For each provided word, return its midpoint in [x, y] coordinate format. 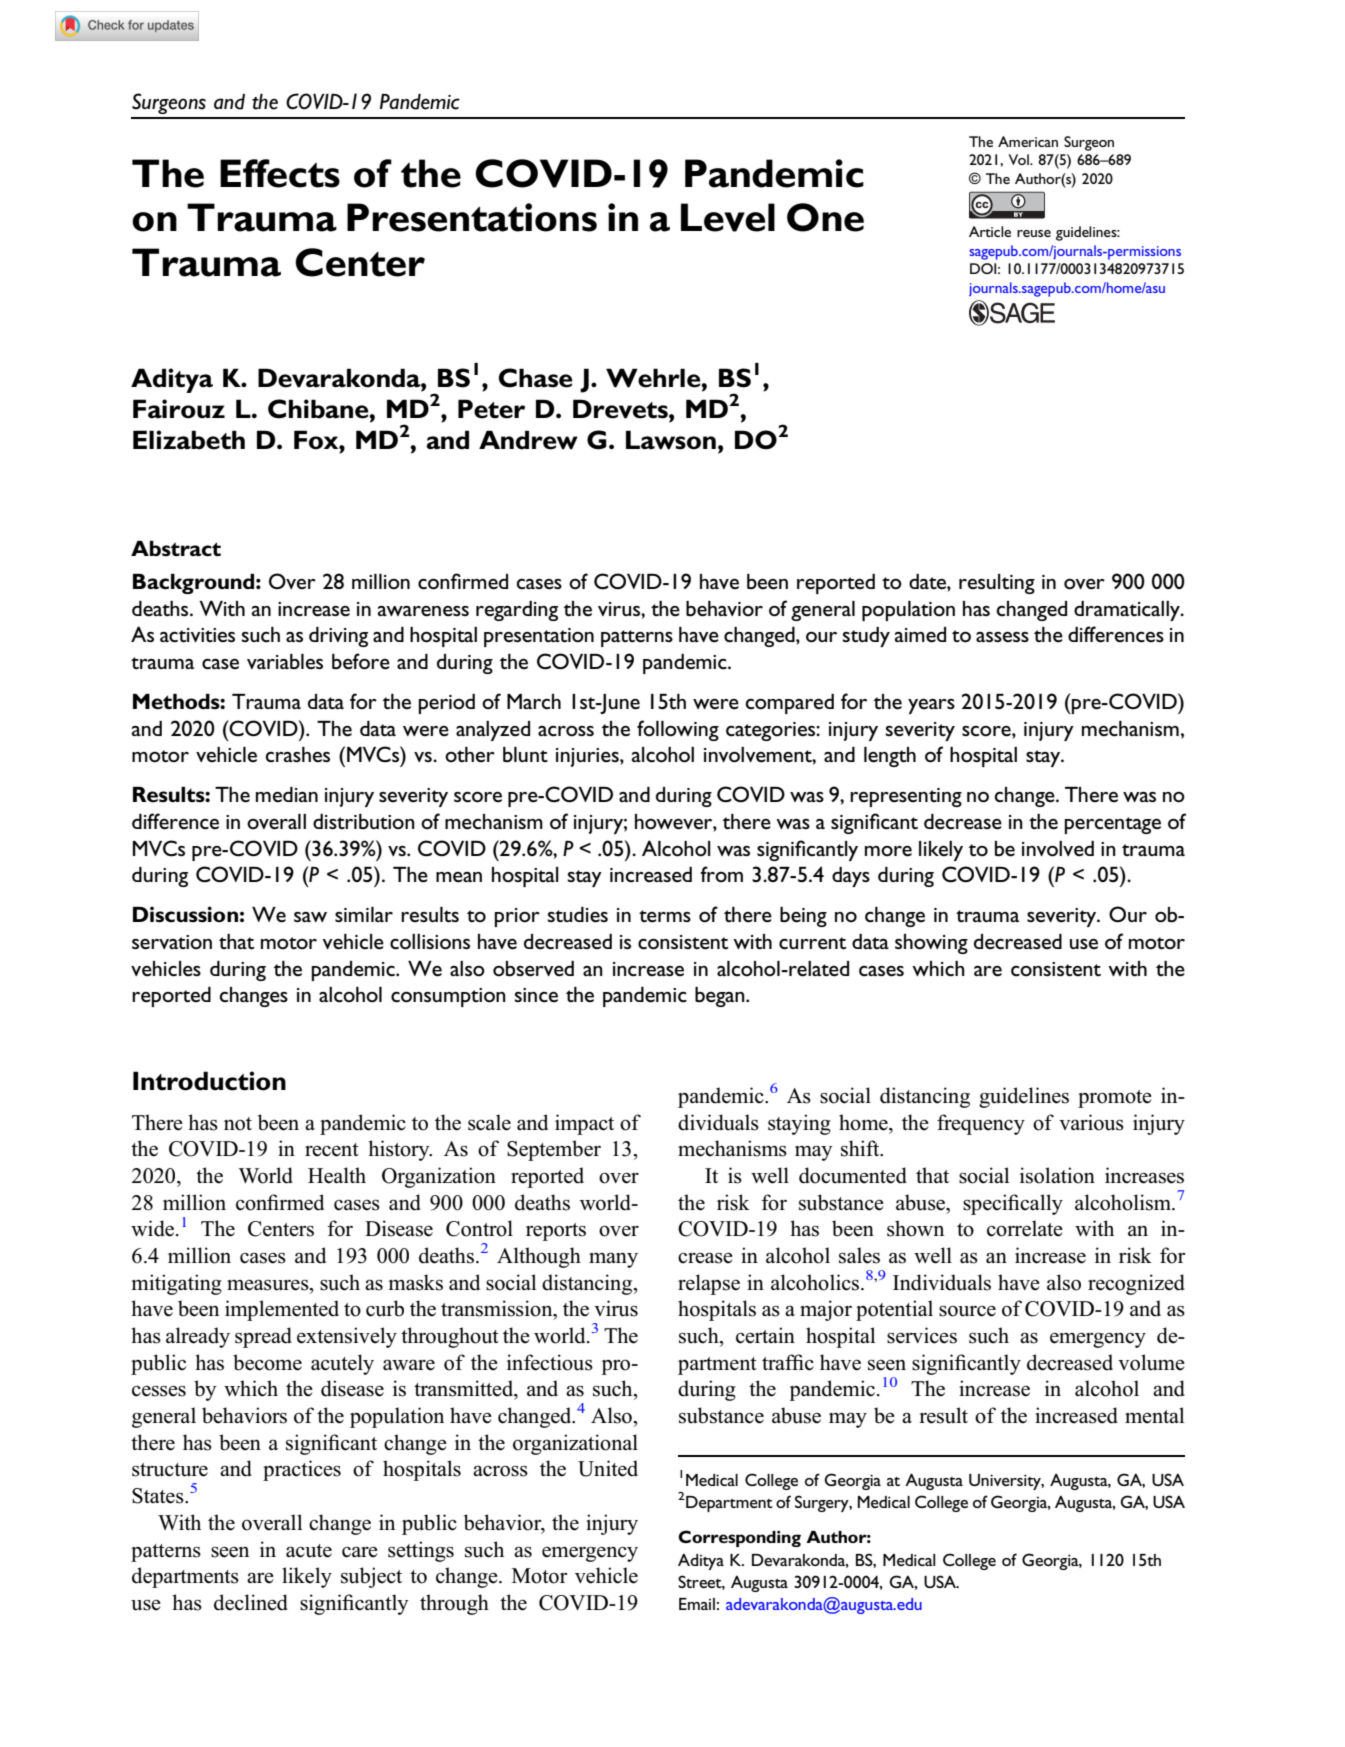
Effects [280, 173]
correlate [1025, 1228]
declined [251, 1602]
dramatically [1128, 611]
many [613, 1260]
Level [728, 217]
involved [1058, 849]
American [1028, 141]
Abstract [176, 549]
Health [337, 1175]
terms [665, 916]
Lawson [671, 440]
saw [310, 917]
